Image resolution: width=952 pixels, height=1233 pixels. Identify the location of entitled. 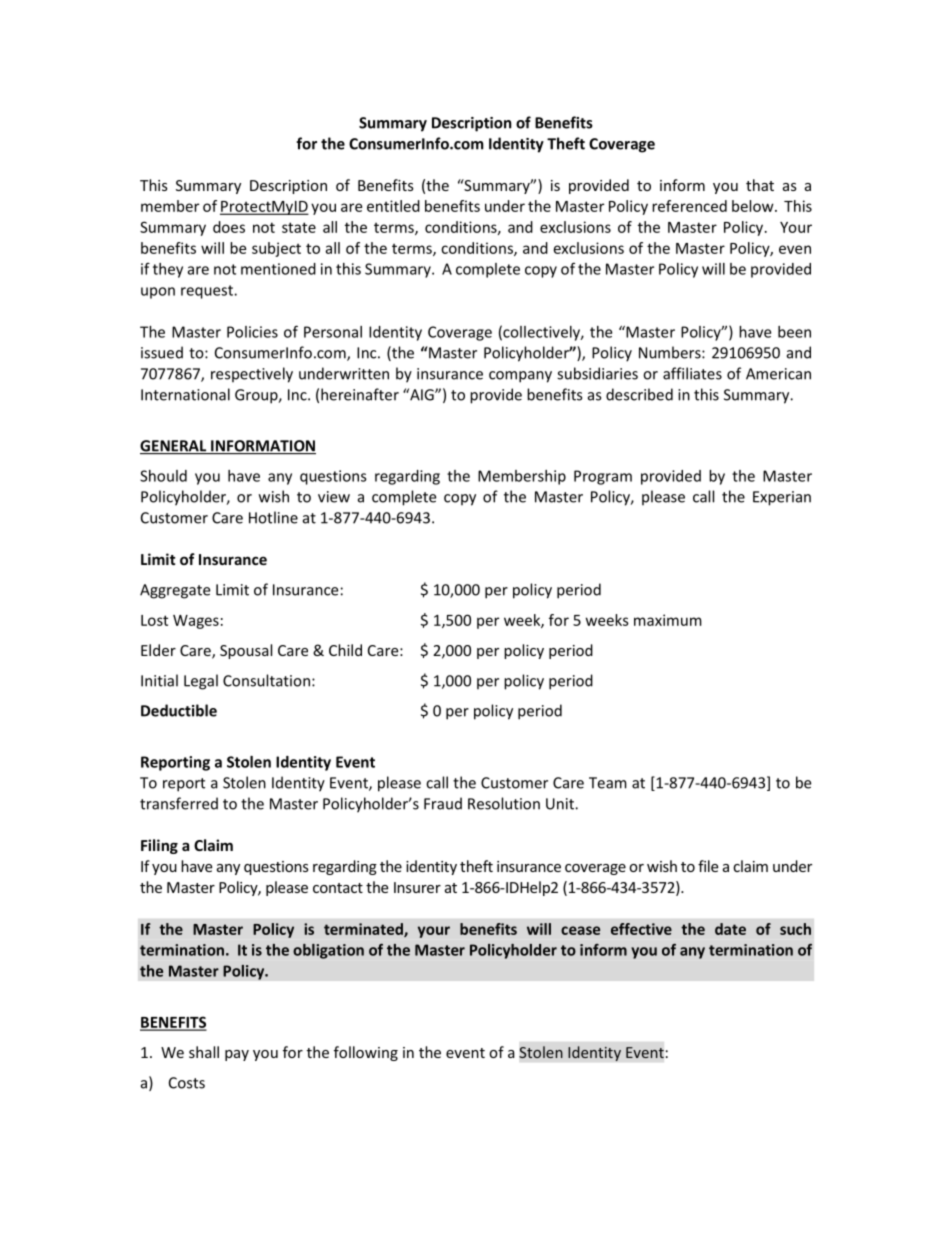
(393, 206).
